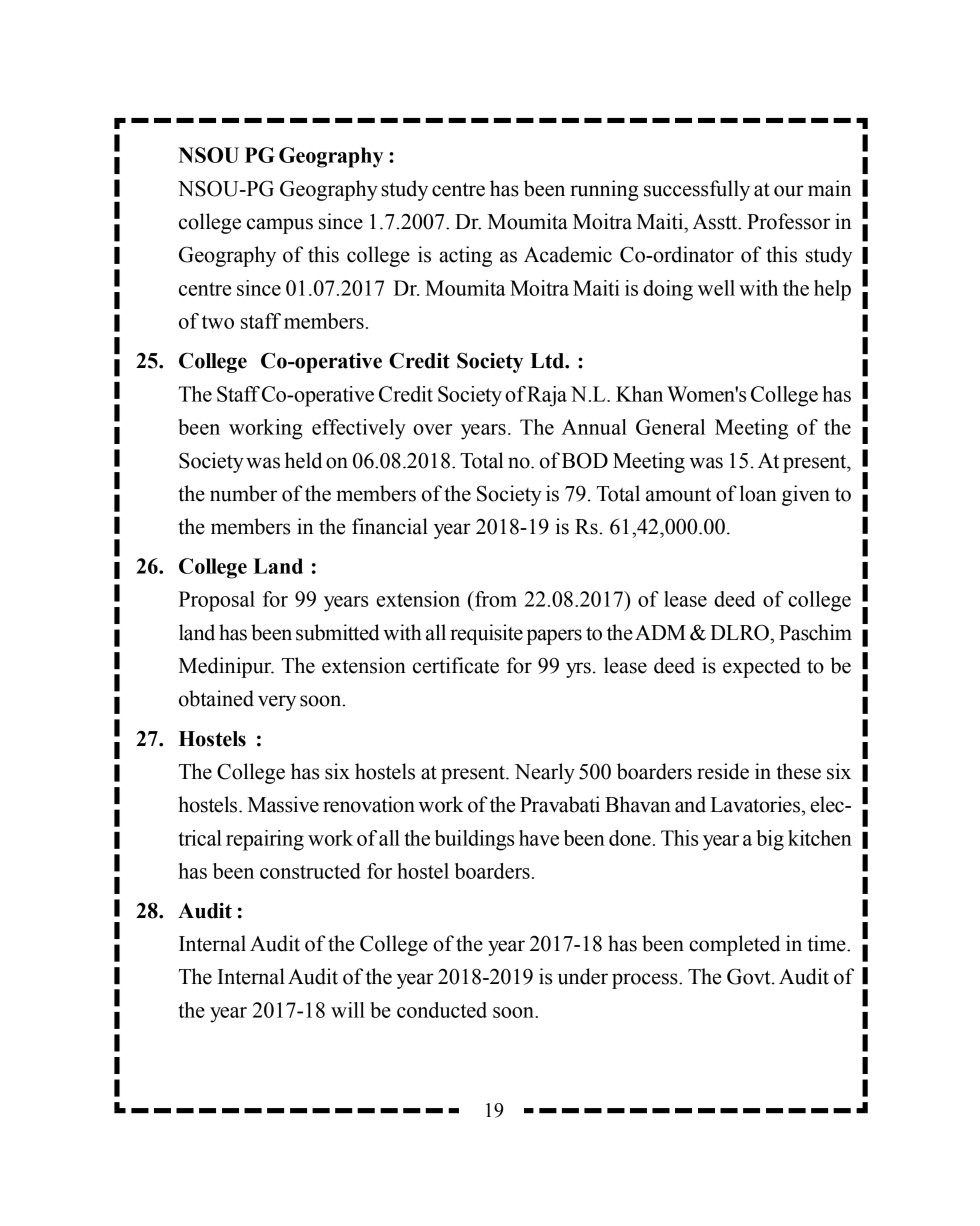  I want to click on Govt, so click(750, 976).
